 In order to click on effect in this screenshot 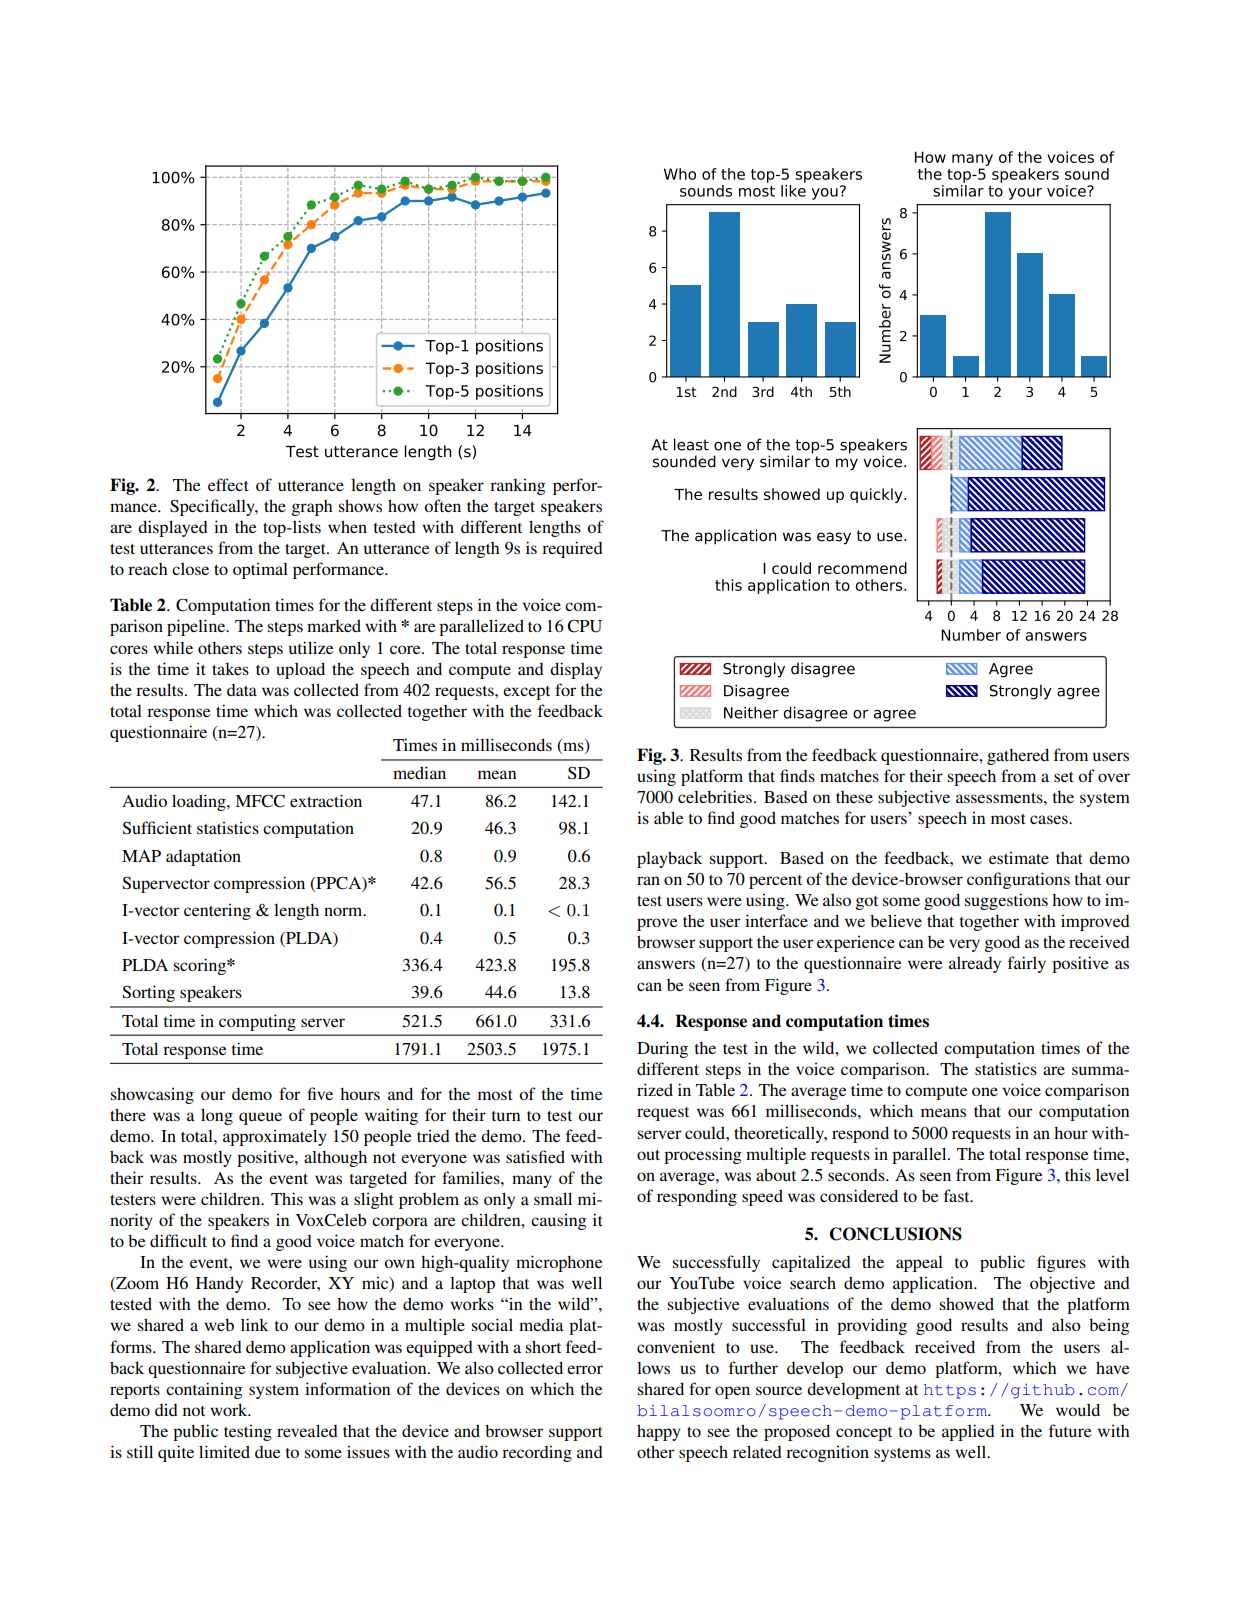, I will do `click(228, 484)`.
